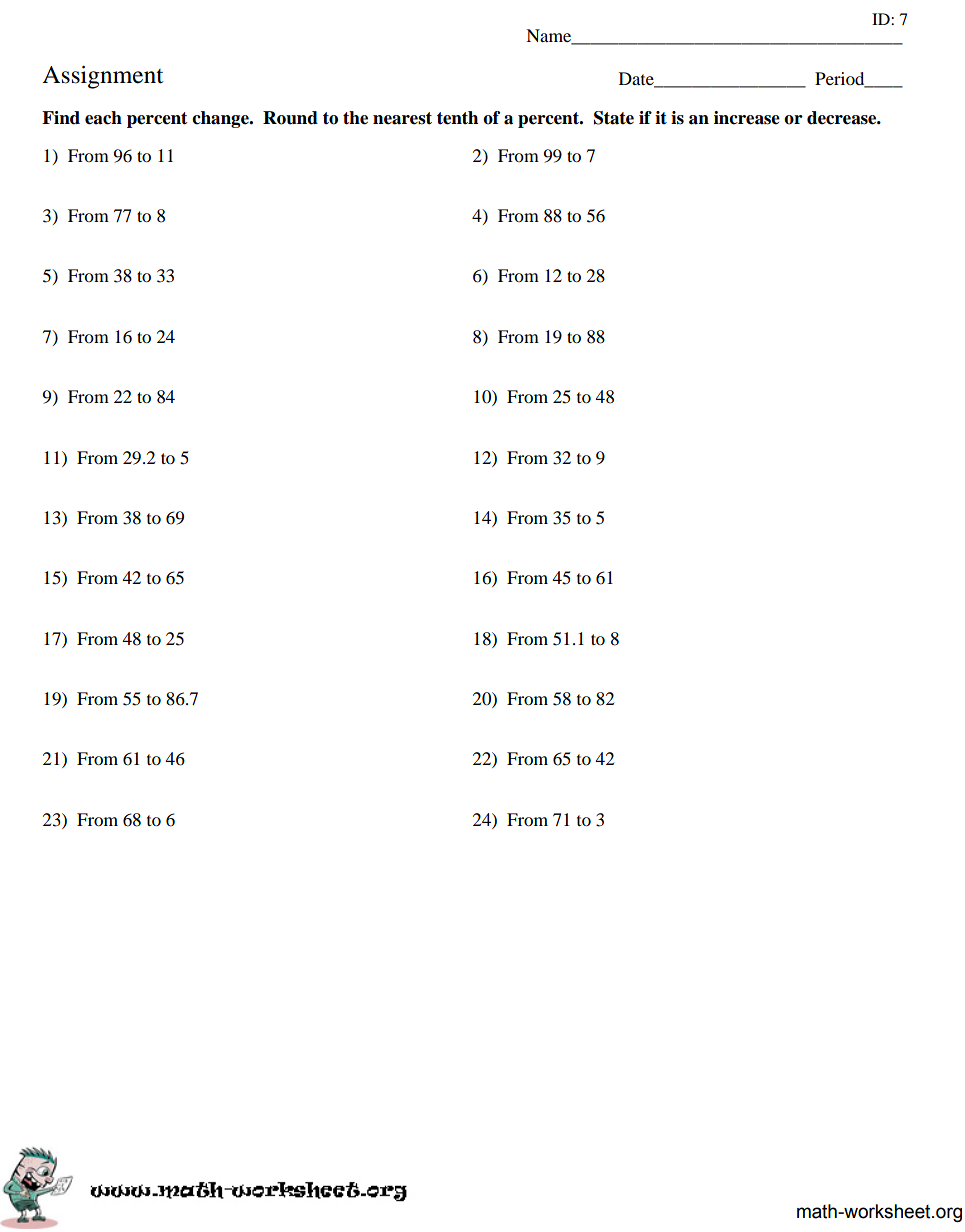 This image has height=1232, width=965. Describe the element at coordinates (355, 118) in the image. I see `the` at that location.
